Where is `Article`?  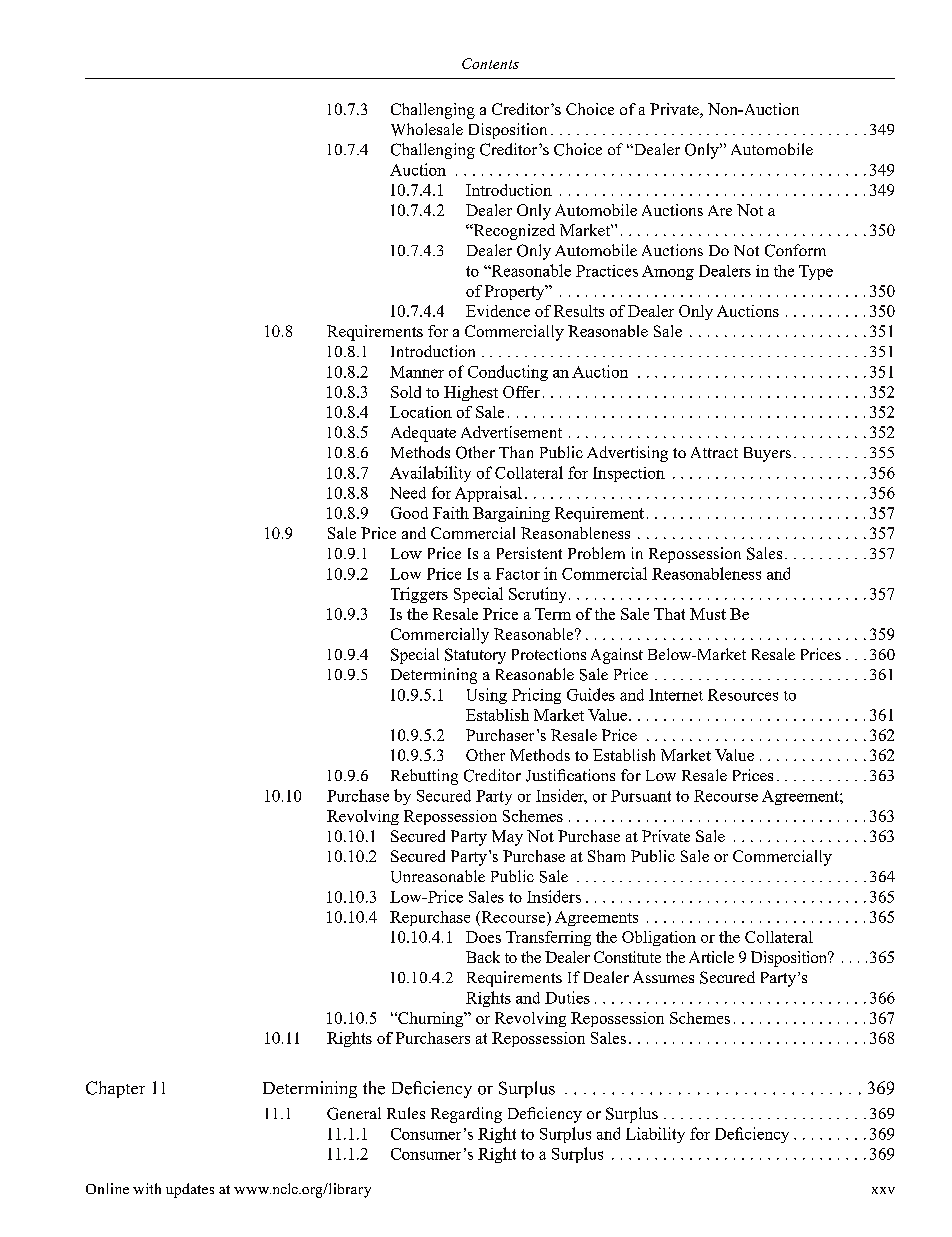
Article is located at coordinates (711, 957).
